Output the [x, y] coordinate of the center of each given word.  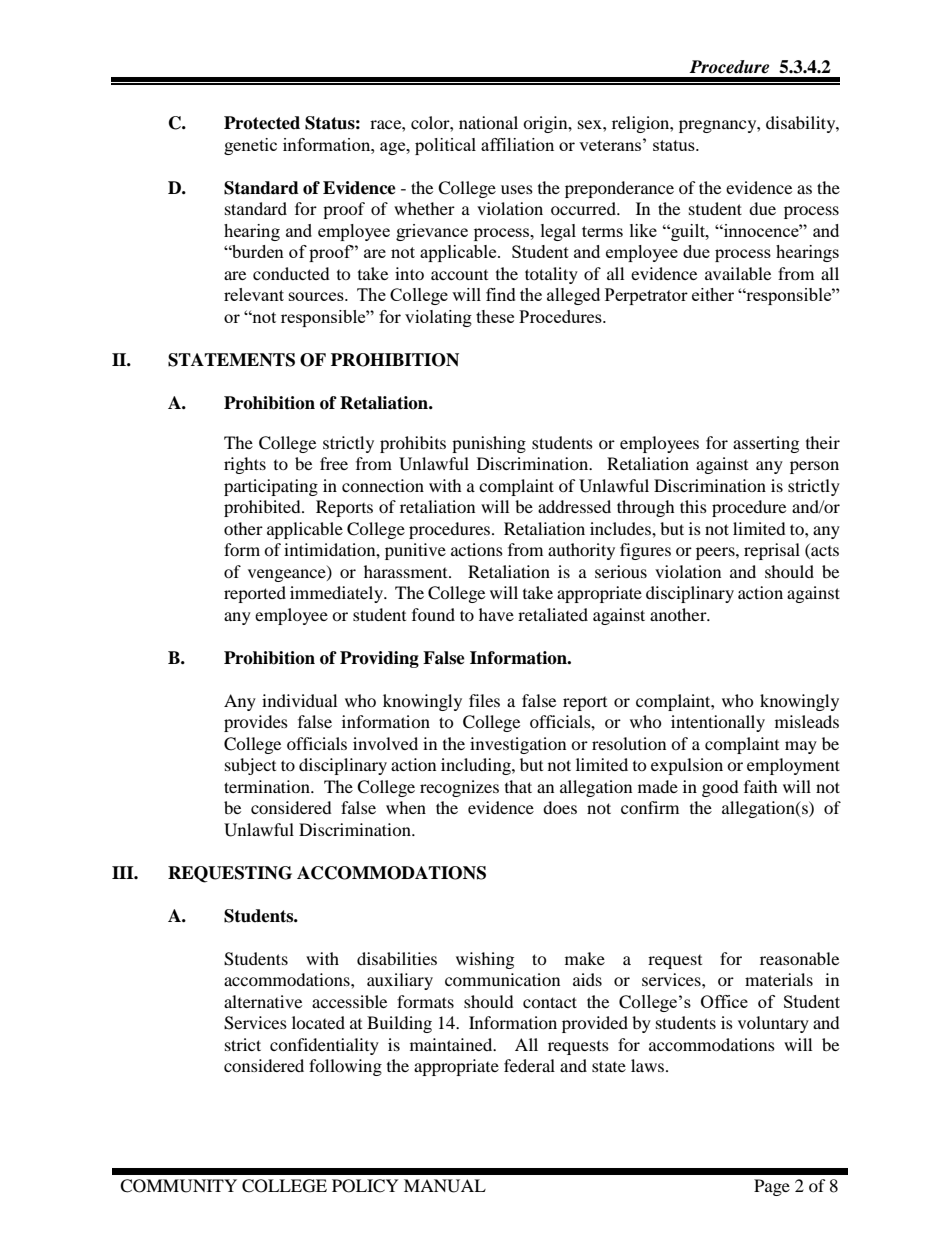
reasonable [799, 958]
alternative [263, 1001]
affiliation [517, 144]
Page [772, 1187]
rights [245, 465]
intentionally [718, 723]
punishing [489, 444]
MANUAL [445, 1186]
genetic [250, 146]
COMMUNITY [178, 1186]
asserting [766, 444]
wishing [485, 960]
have [496, 614]
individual [299, 700]
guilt [688, 232]
